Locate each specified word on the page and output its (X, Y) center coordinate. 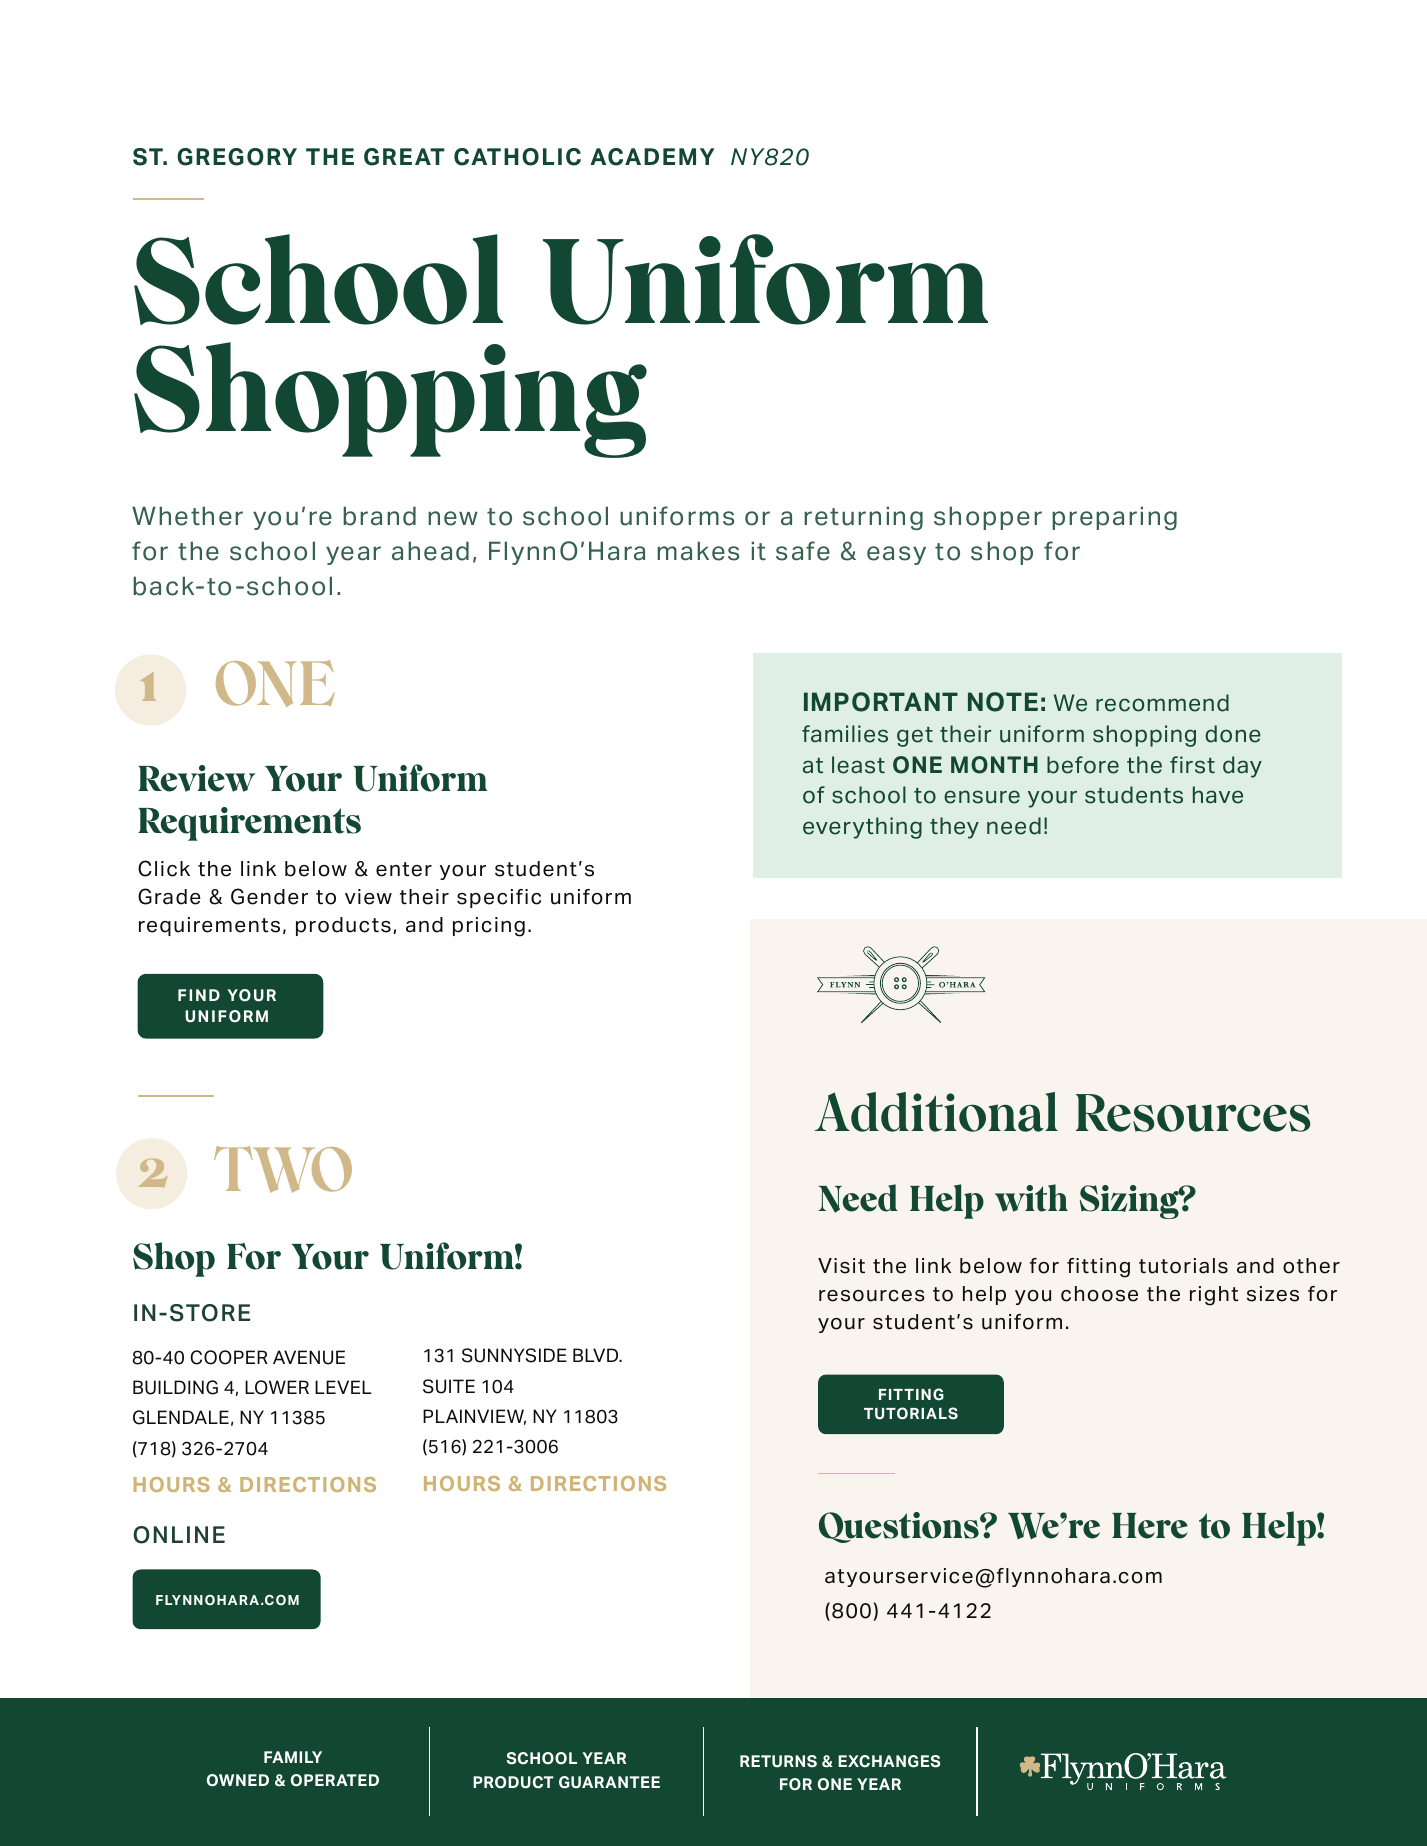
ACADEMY (652, 157)
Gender (269, 896)
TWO (283, 1169)
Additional (936, 1112)
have (1218, 795)
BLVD (597, 1355)
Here (1150, 1526)
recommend (1162, 703)
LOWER (277, 1387)
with (1031, 1198)
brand (379, 516)
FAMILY (293, 1757)
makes (698, 551)
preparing (1114, 518)
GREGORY (237, 157)
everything (862, 828)
